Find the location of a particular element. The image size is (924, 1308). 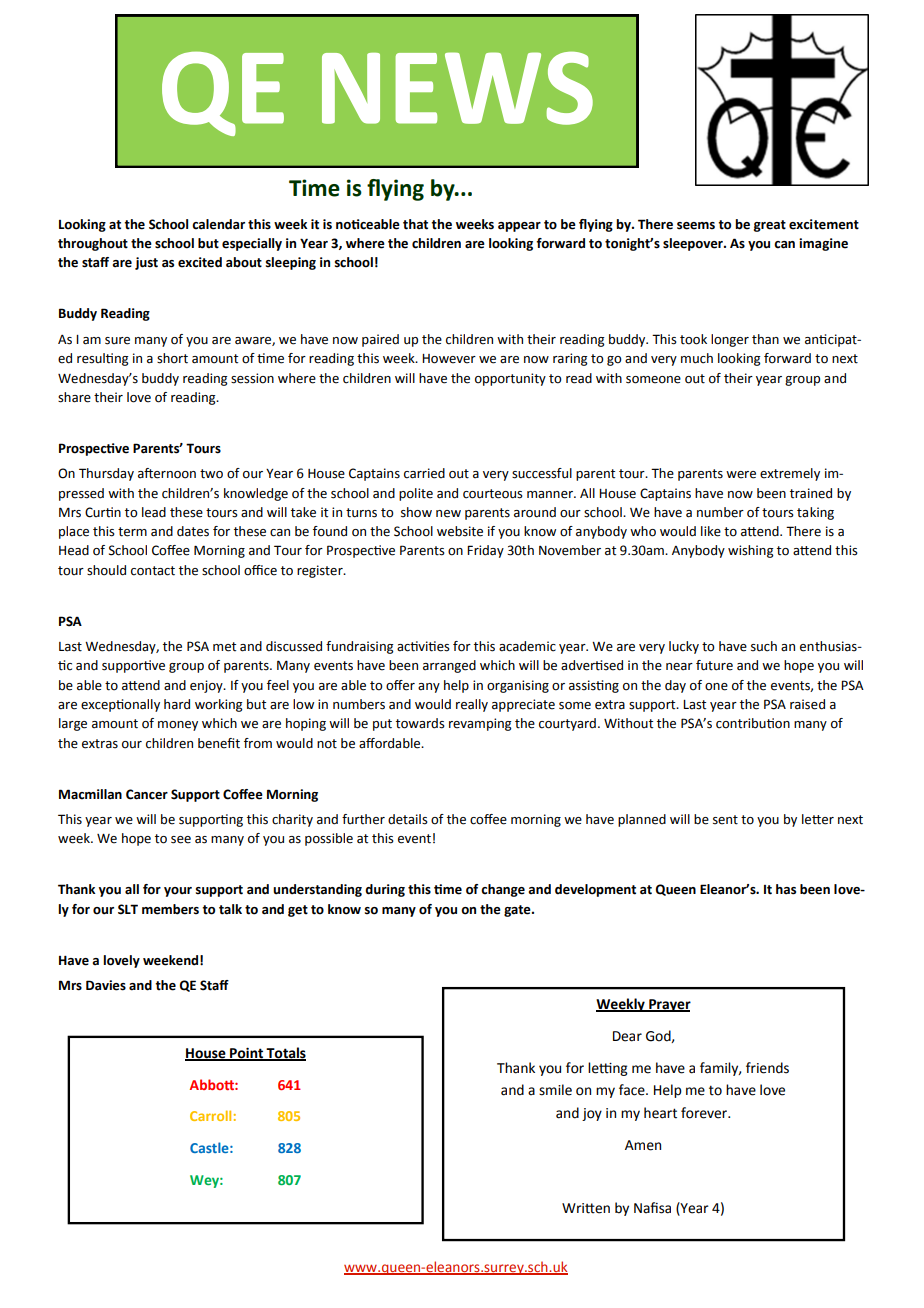

Written is located at coordinates (586, 1208).
